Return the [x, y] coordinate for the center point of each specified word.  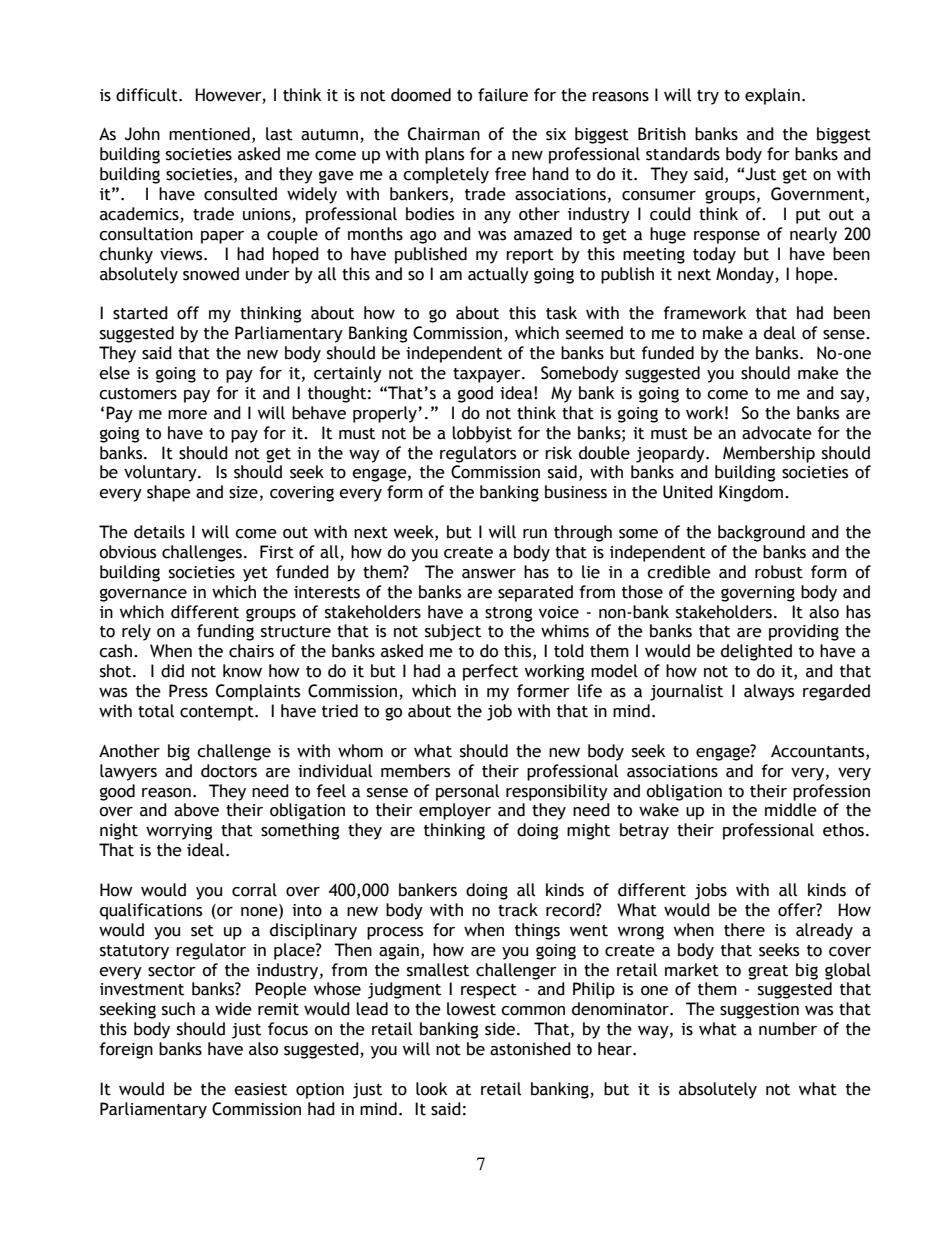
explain [772, 96]
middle [791, 810]
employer [455, 811]
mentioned [209, 134]
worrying [179, 832]
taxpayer [488, 375]
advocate [777, 433]
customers [138, 394]
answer [489, 574]
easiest [260, 1089]
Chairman [444, 134]
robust [779, 572]
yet [255, 574]
